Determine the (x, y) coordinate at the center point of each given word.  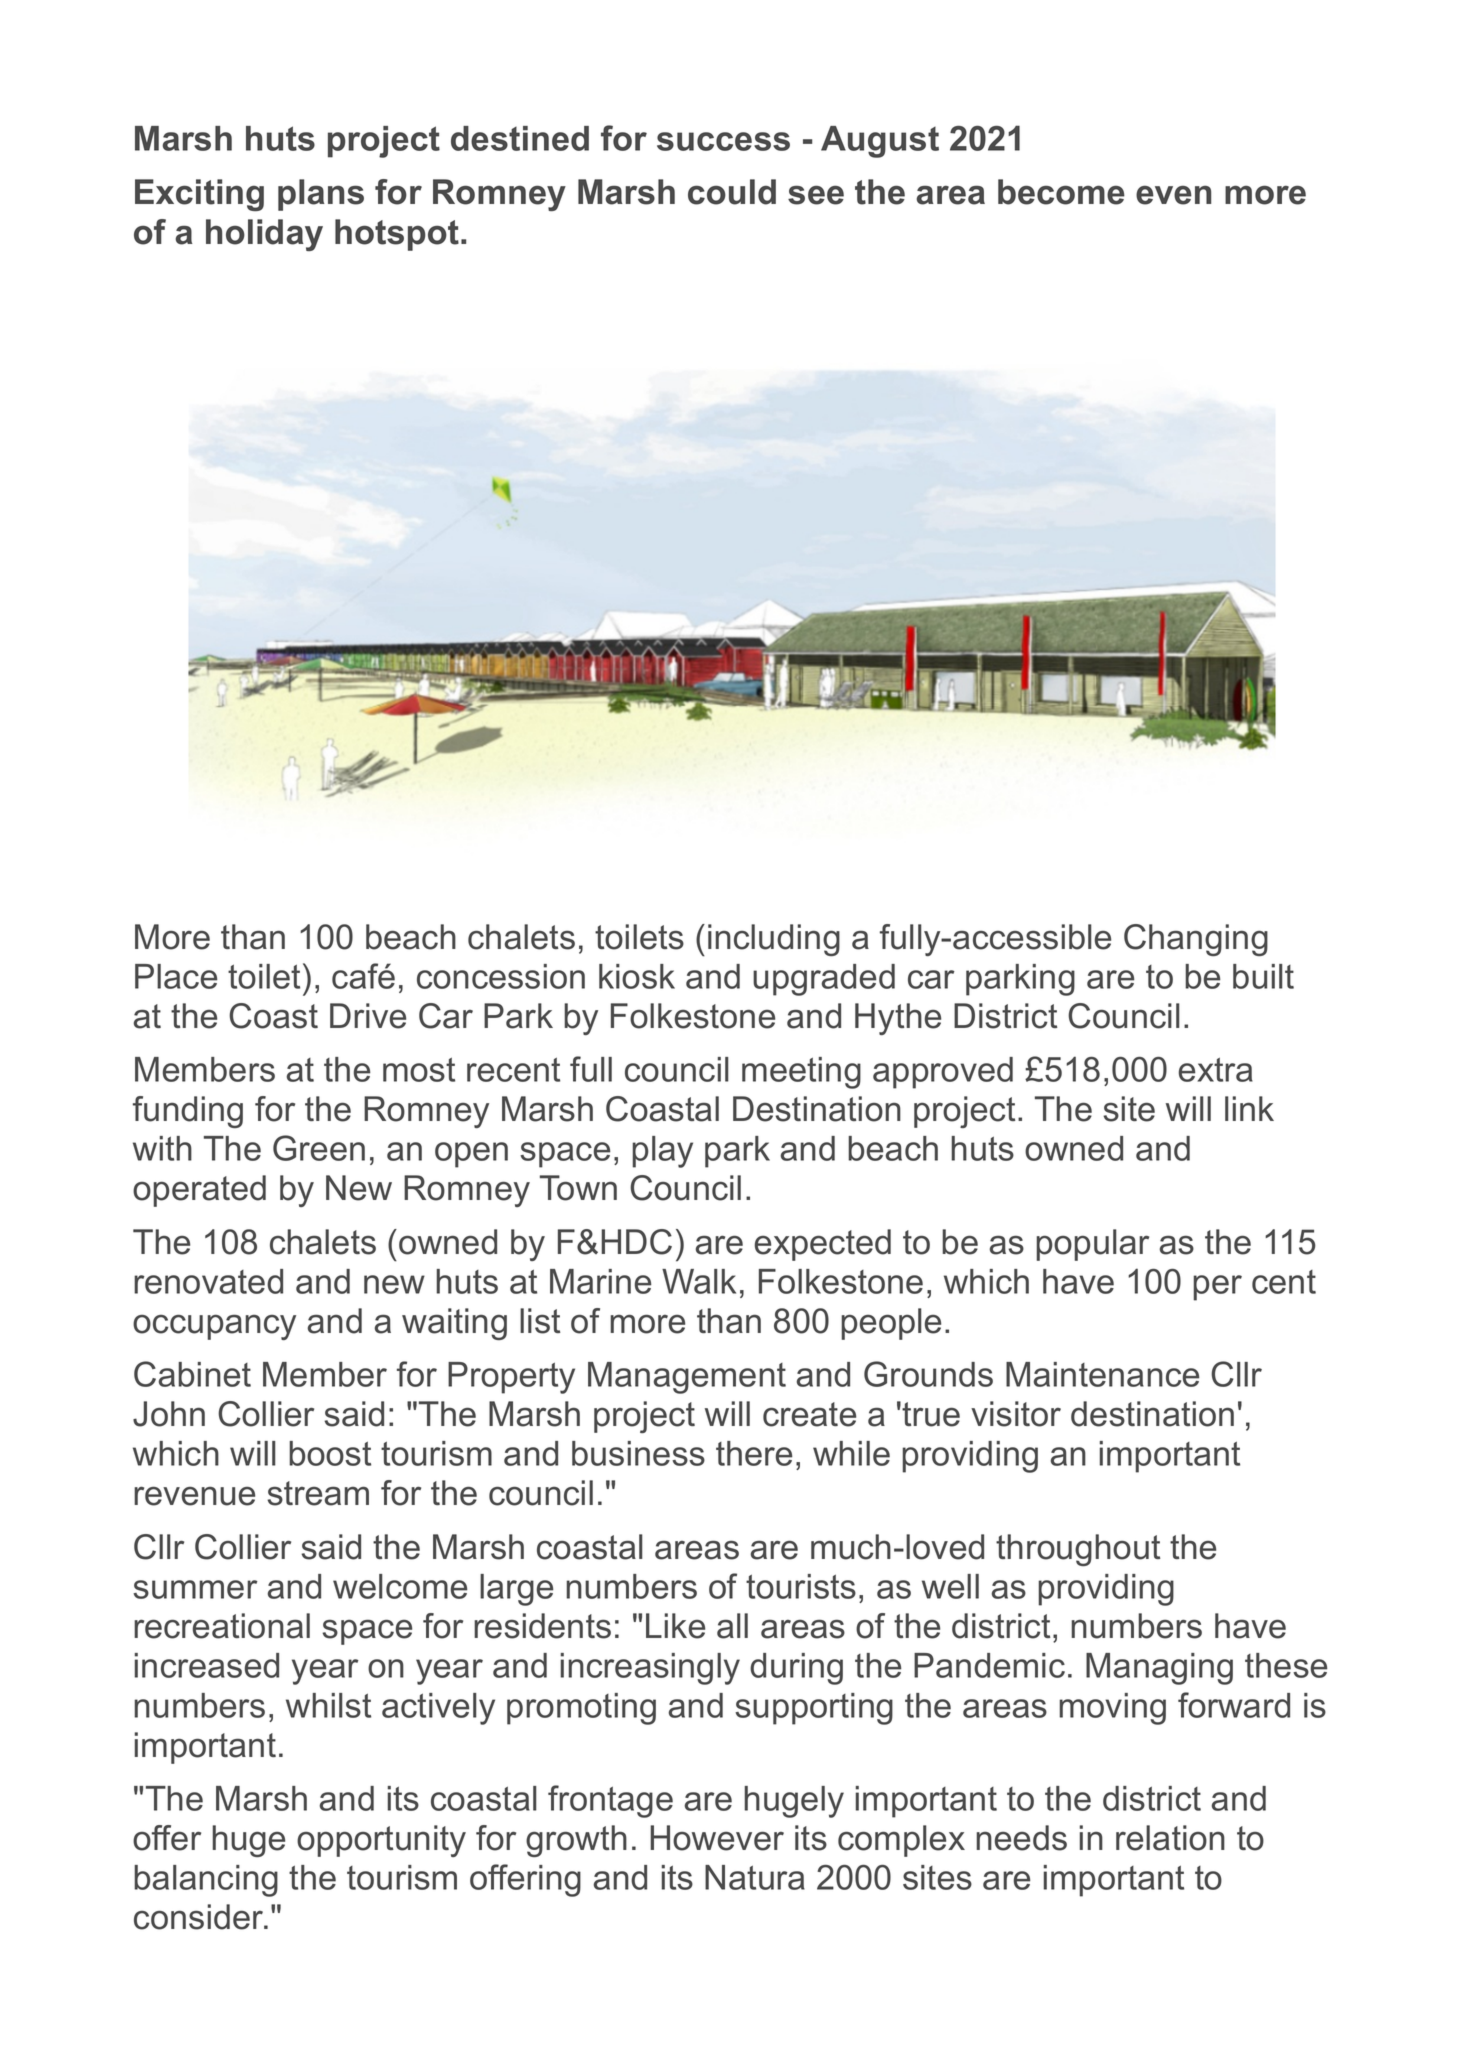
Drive (368, 1016)
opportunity (381, 1841)
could (732, 192)
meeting (801, 1073)
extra (1216, 1069)
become (1061, 192)
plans (321, 195)
